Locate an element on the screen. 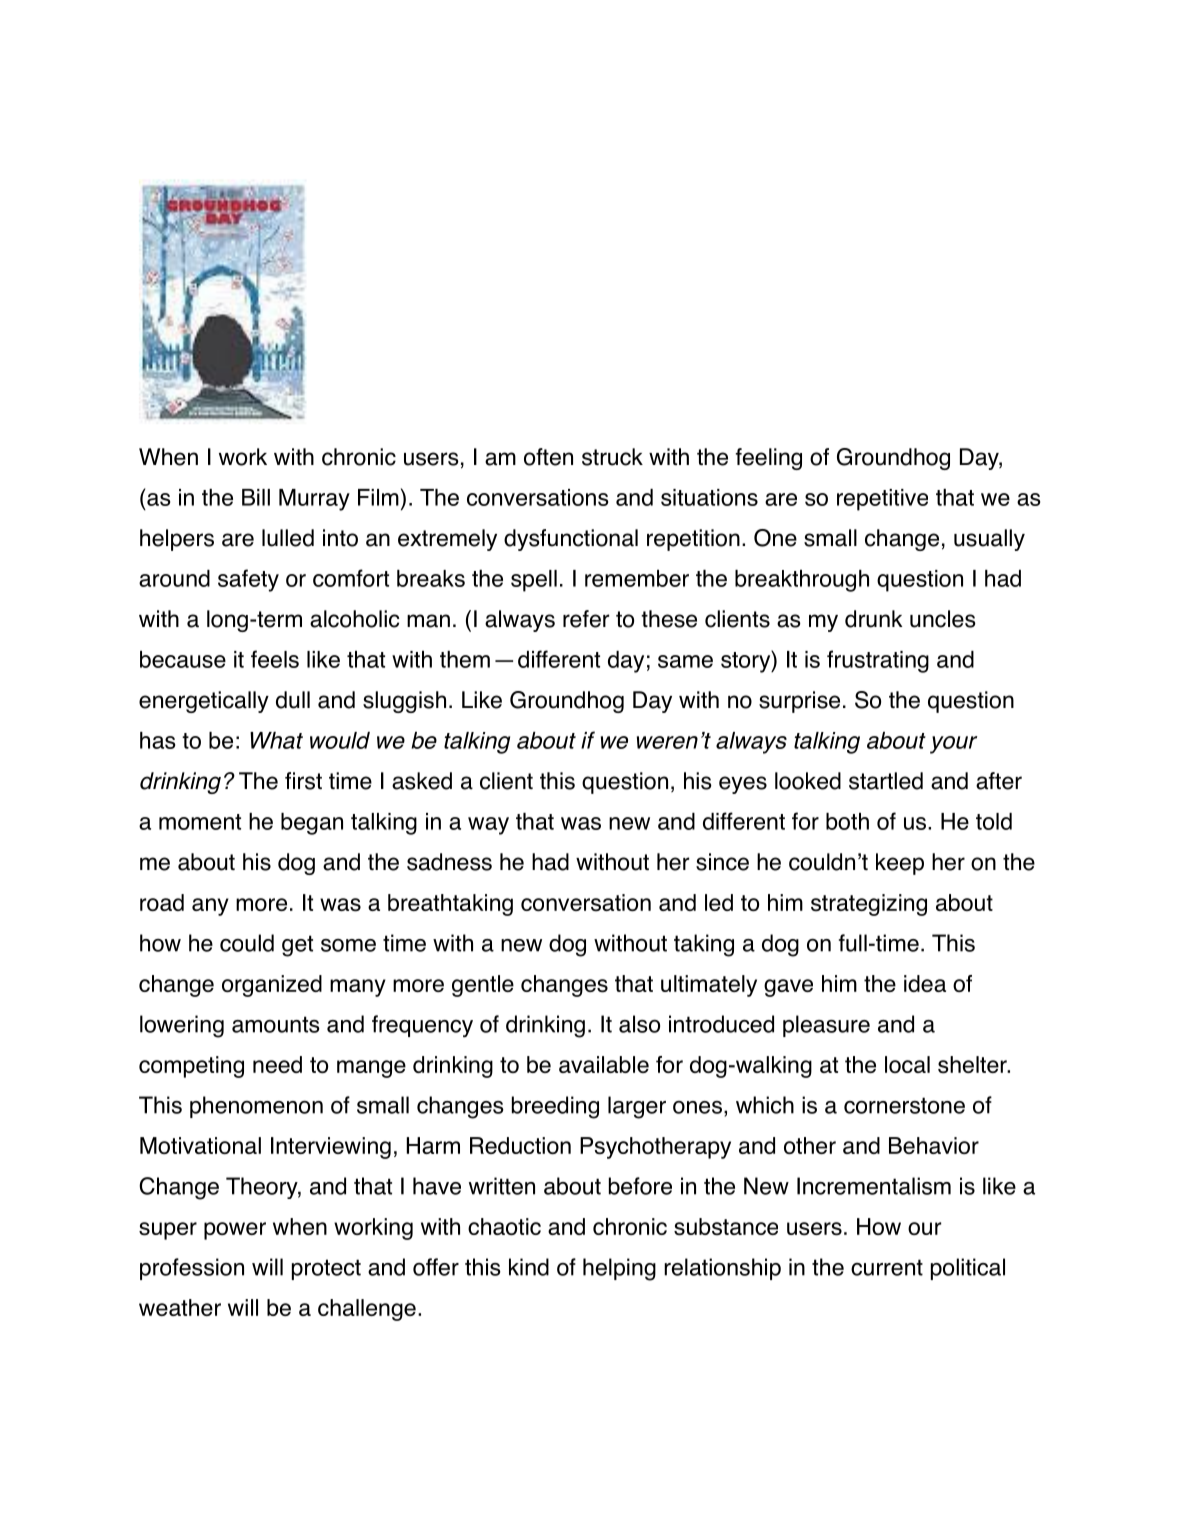 This screenshot has width=1180, height=1528. repetitive is located at coordinates (882, 500).
